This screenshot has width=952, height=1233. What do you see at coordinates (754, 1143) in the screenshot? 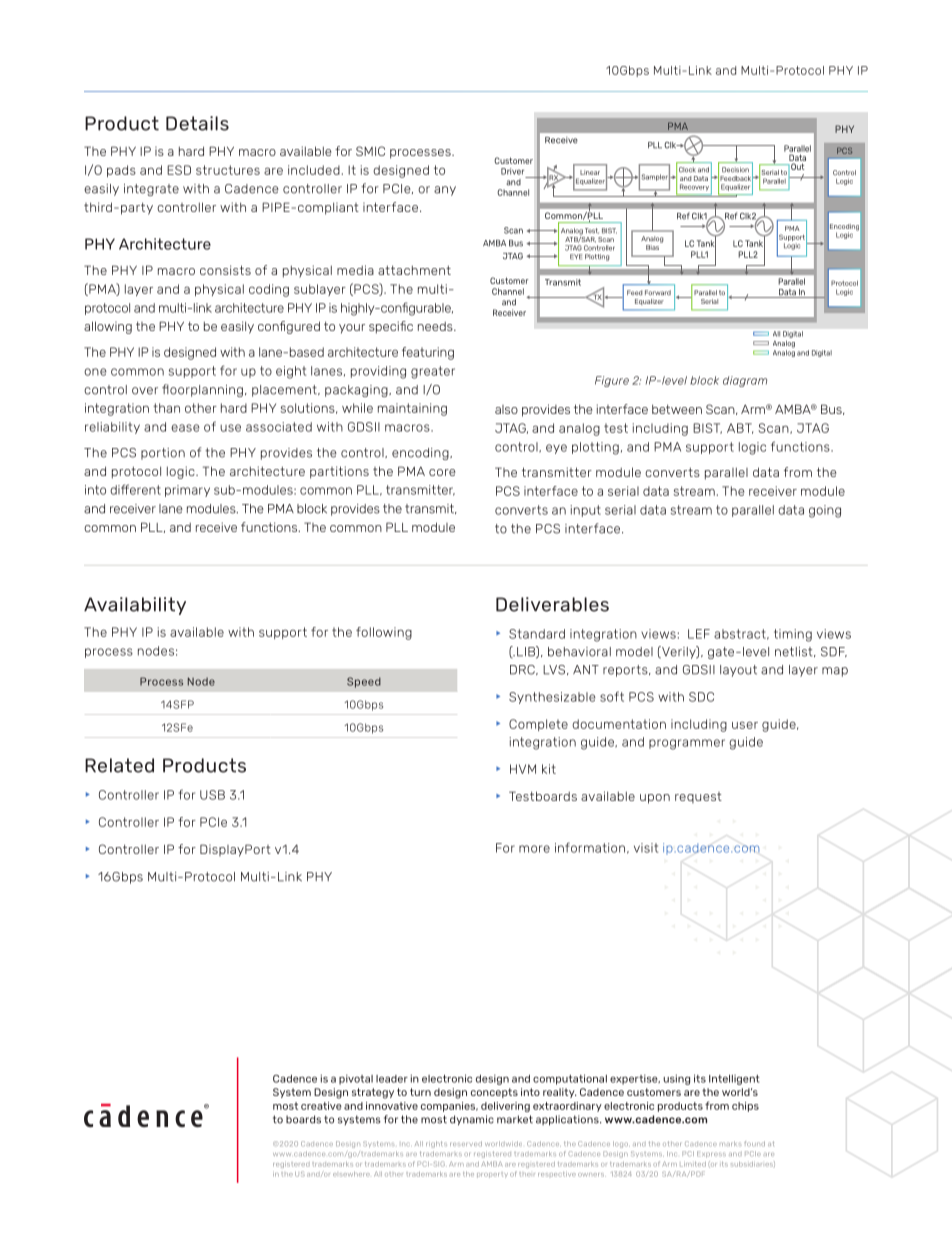
I see `found` at bounding box center [754, 1143].
